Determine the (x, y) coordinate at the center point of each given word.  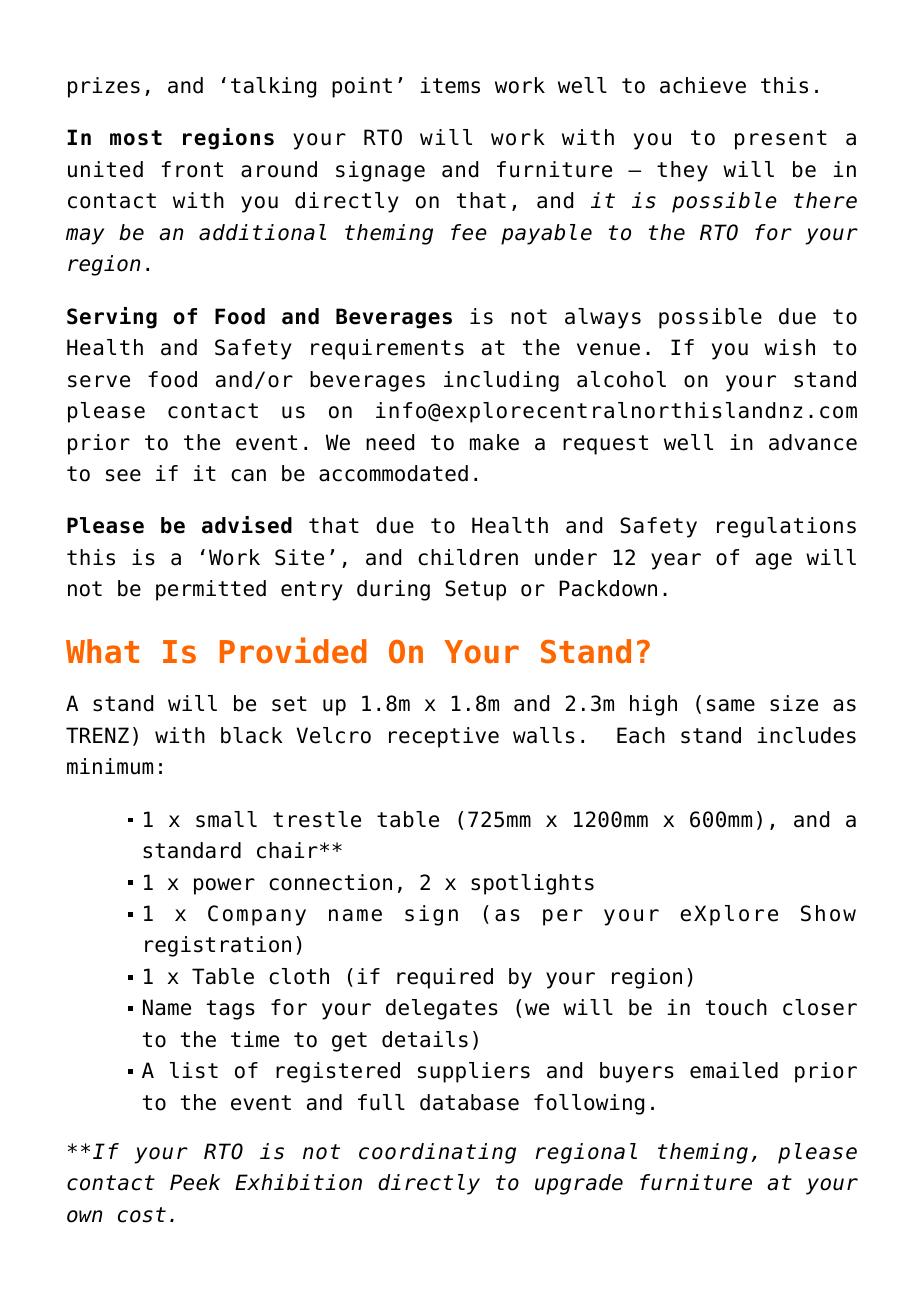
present (781, 140)
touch (736, 1007)
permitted (211, 590)
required (445, 978)
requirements (387, 349)
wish (789, 347)
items (450, 85)
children (468, 557)
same (731, 705)
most (136, 138)
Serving (112, 318)
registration (218, 946)
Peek (195, 1182)
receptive (444, 737)
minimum (110, 766)
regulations (786, 527)
